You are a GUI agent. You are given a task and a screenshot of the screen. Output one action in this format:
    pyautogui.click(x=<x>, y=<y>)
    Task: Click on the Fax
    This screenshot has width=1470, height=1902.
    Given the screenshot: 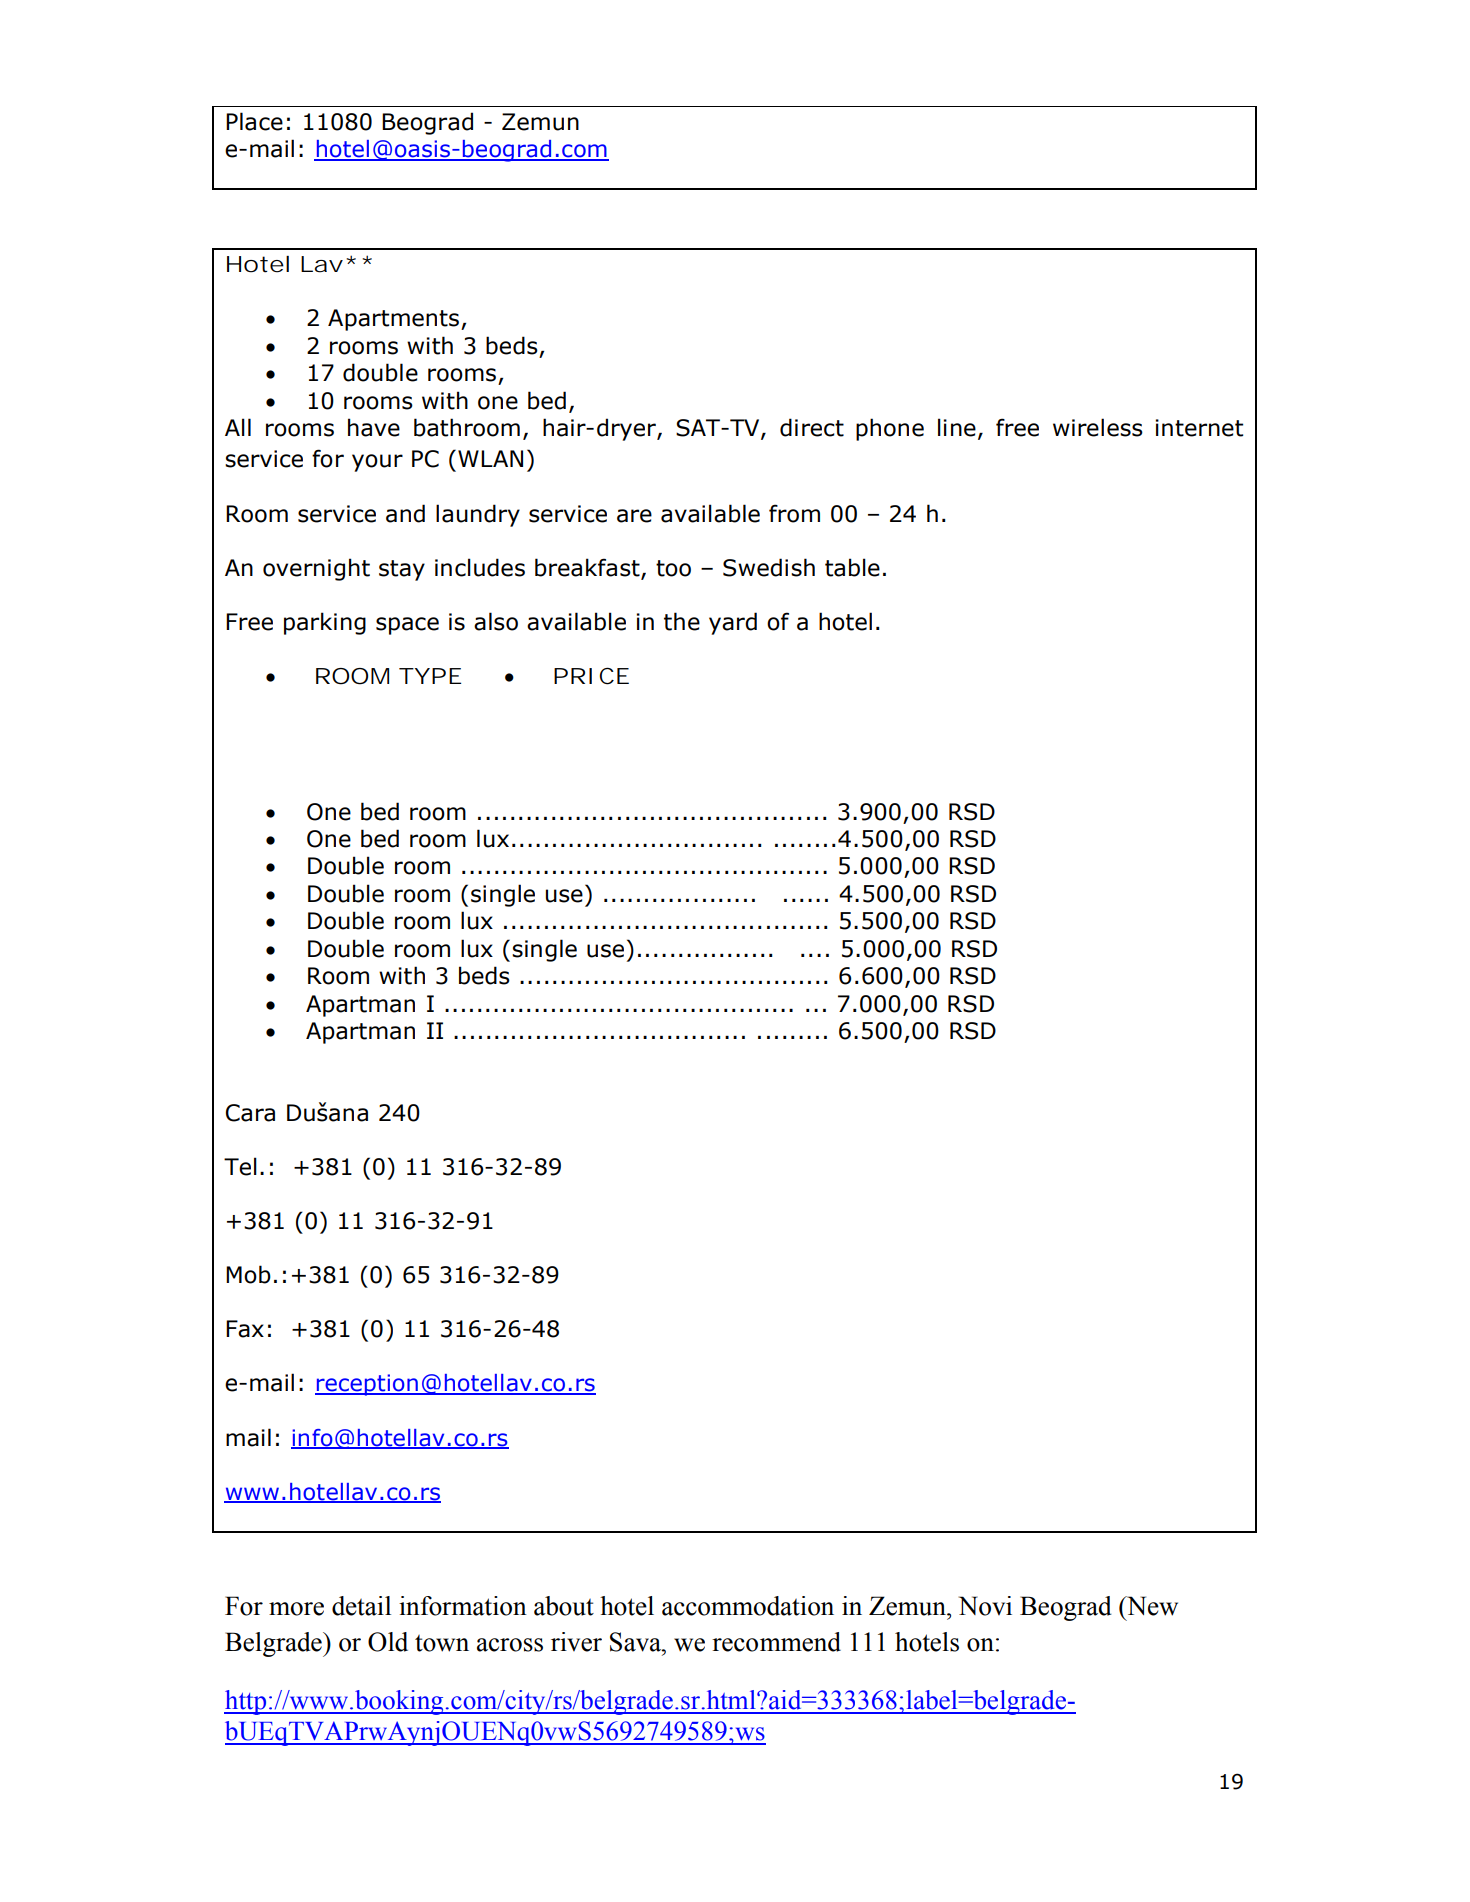 What is the action you would take?
    pyautogui.click(x=245, y=1329)
